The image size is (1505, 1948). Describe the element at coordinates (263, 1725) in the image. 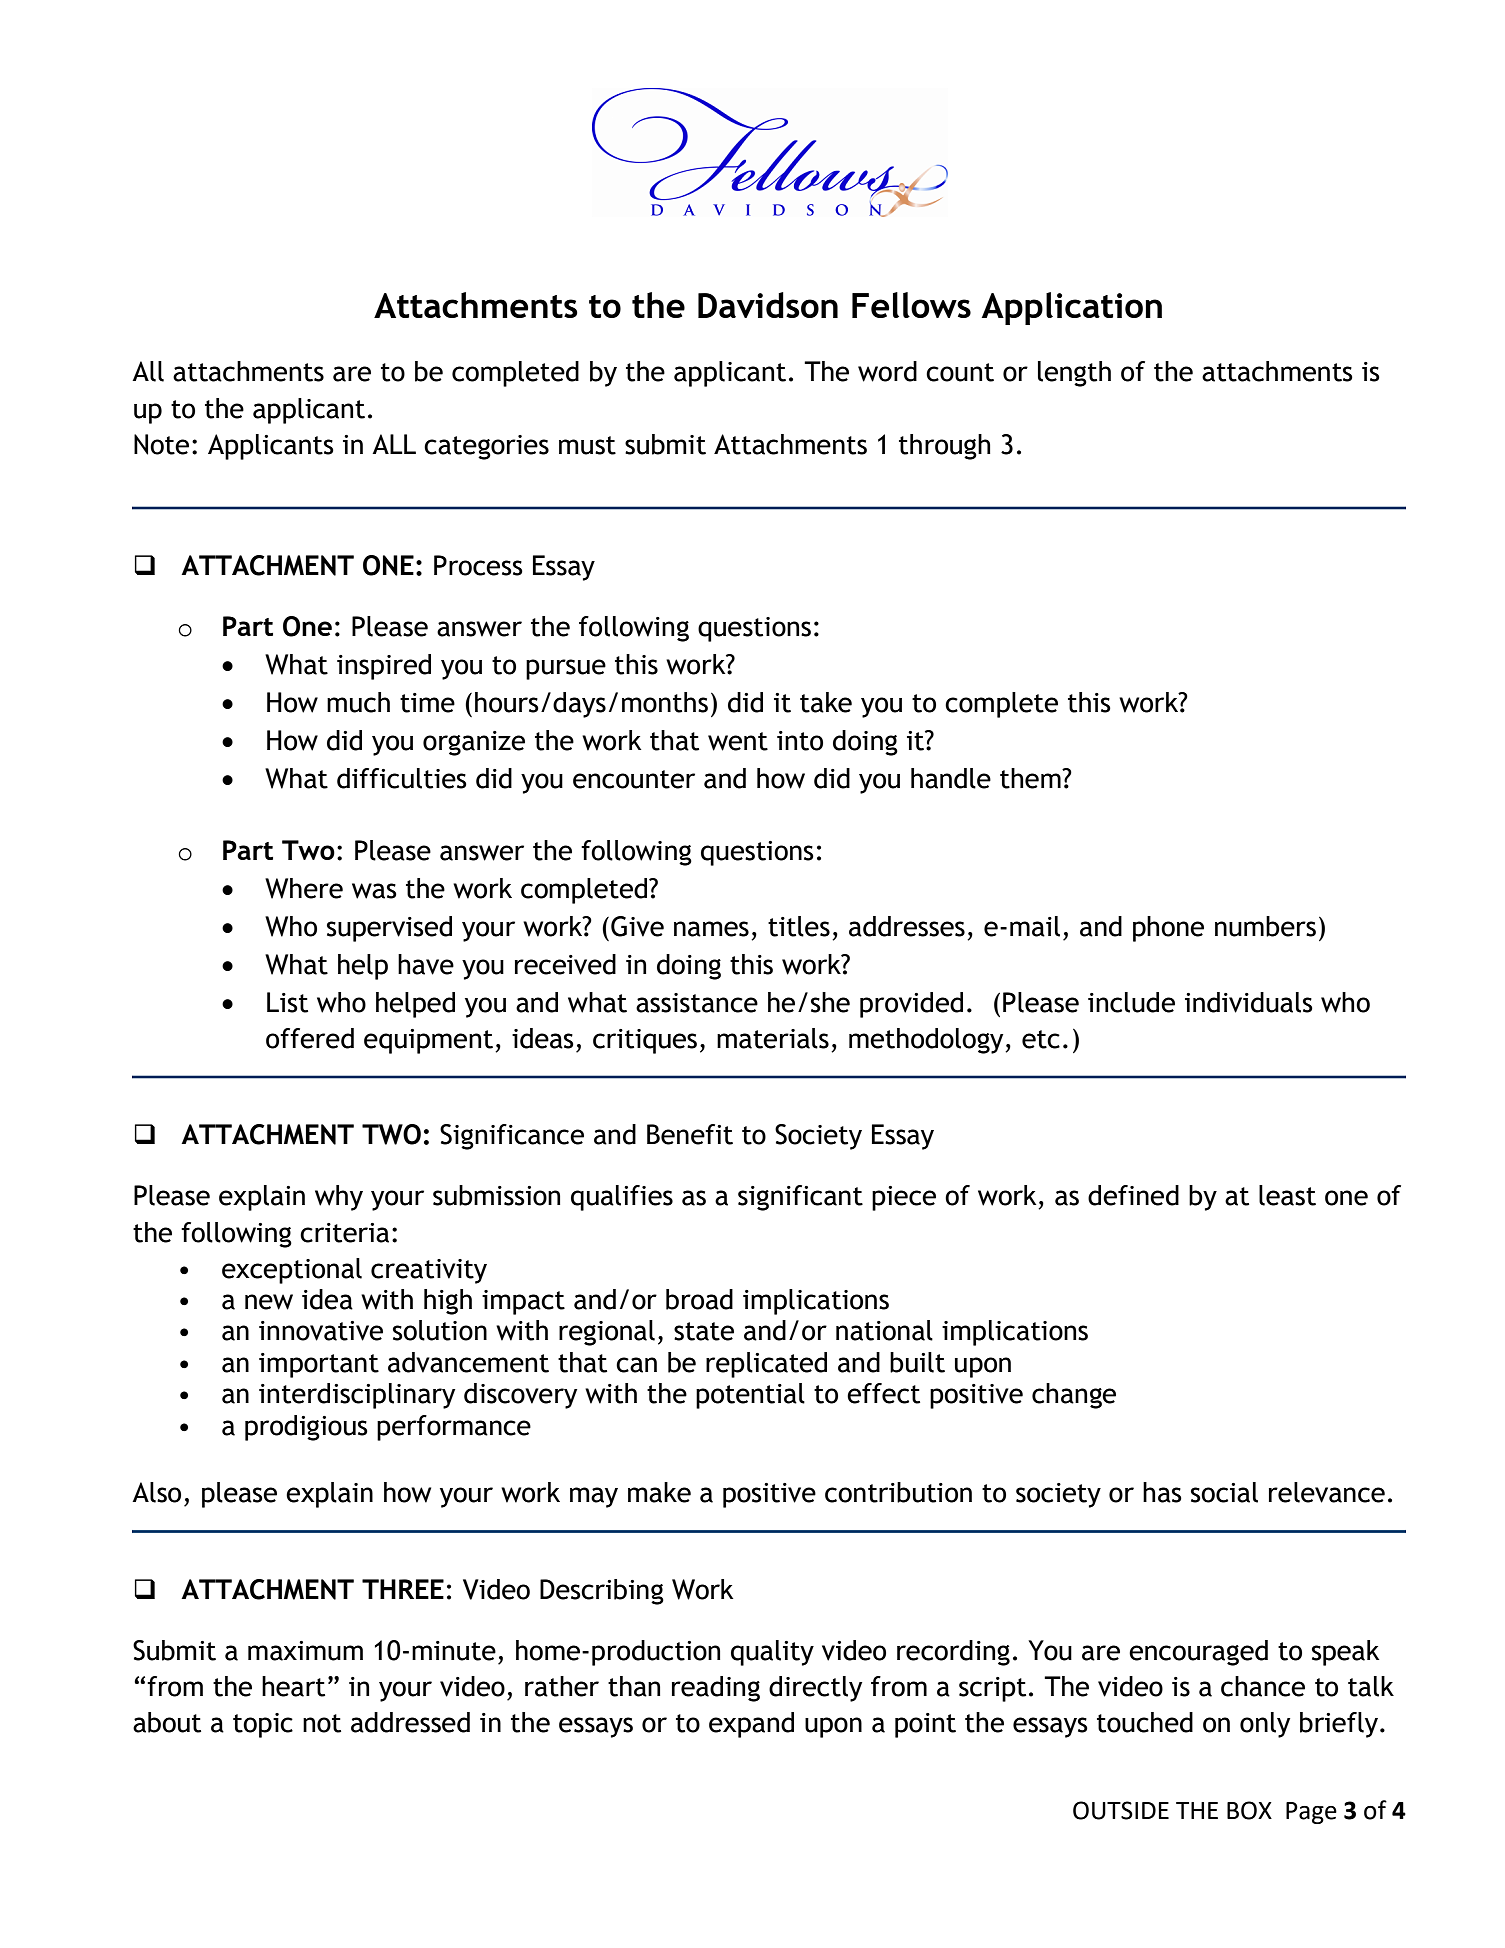

I see `topic` at that location.
